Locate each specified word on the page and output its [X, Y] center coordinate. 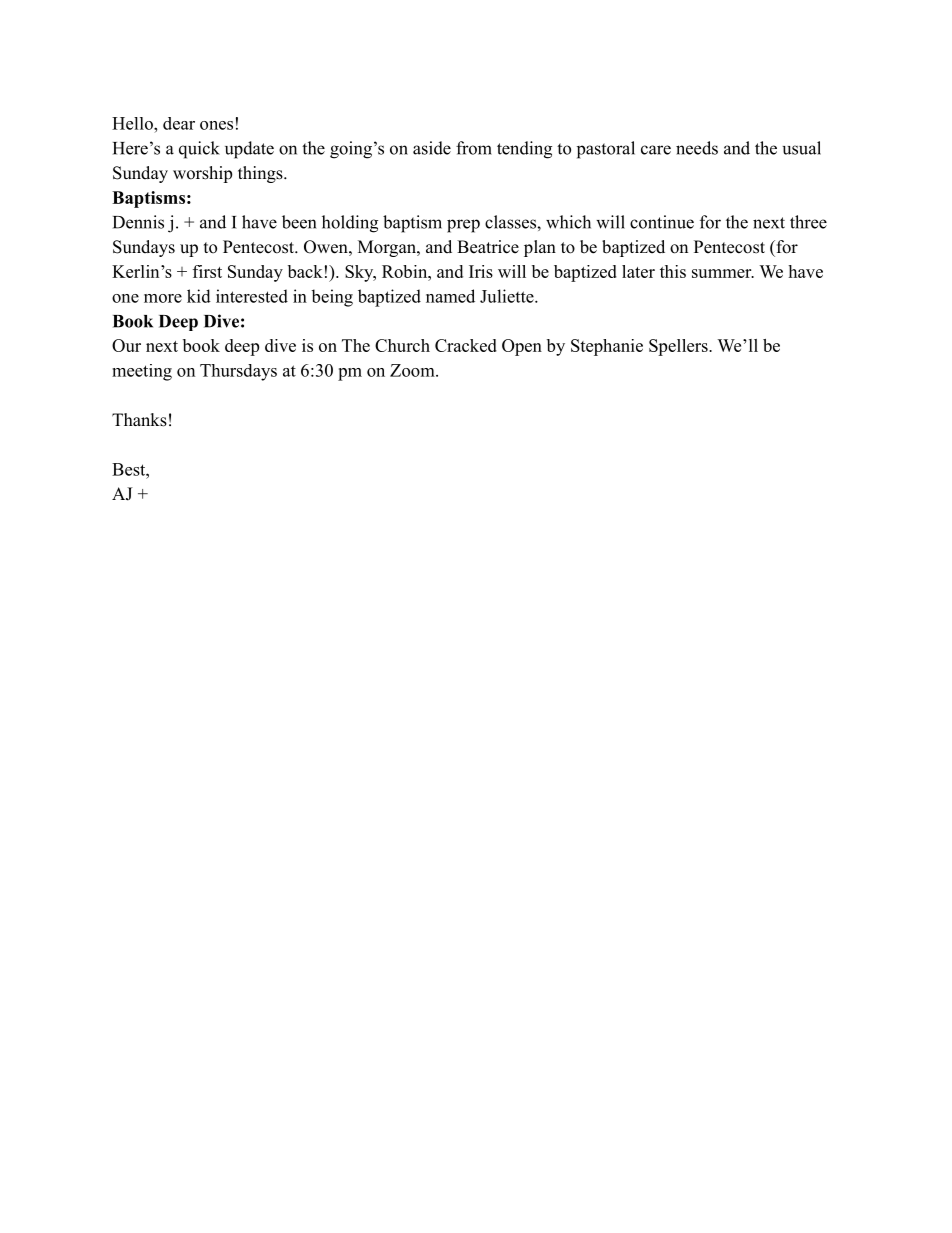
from [474, 148]
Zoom [413, 370]
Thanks [139, 420]
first [207, 271]
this [673, 271]
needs [697, 148]
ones [216, 125]
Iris [481, 271]
